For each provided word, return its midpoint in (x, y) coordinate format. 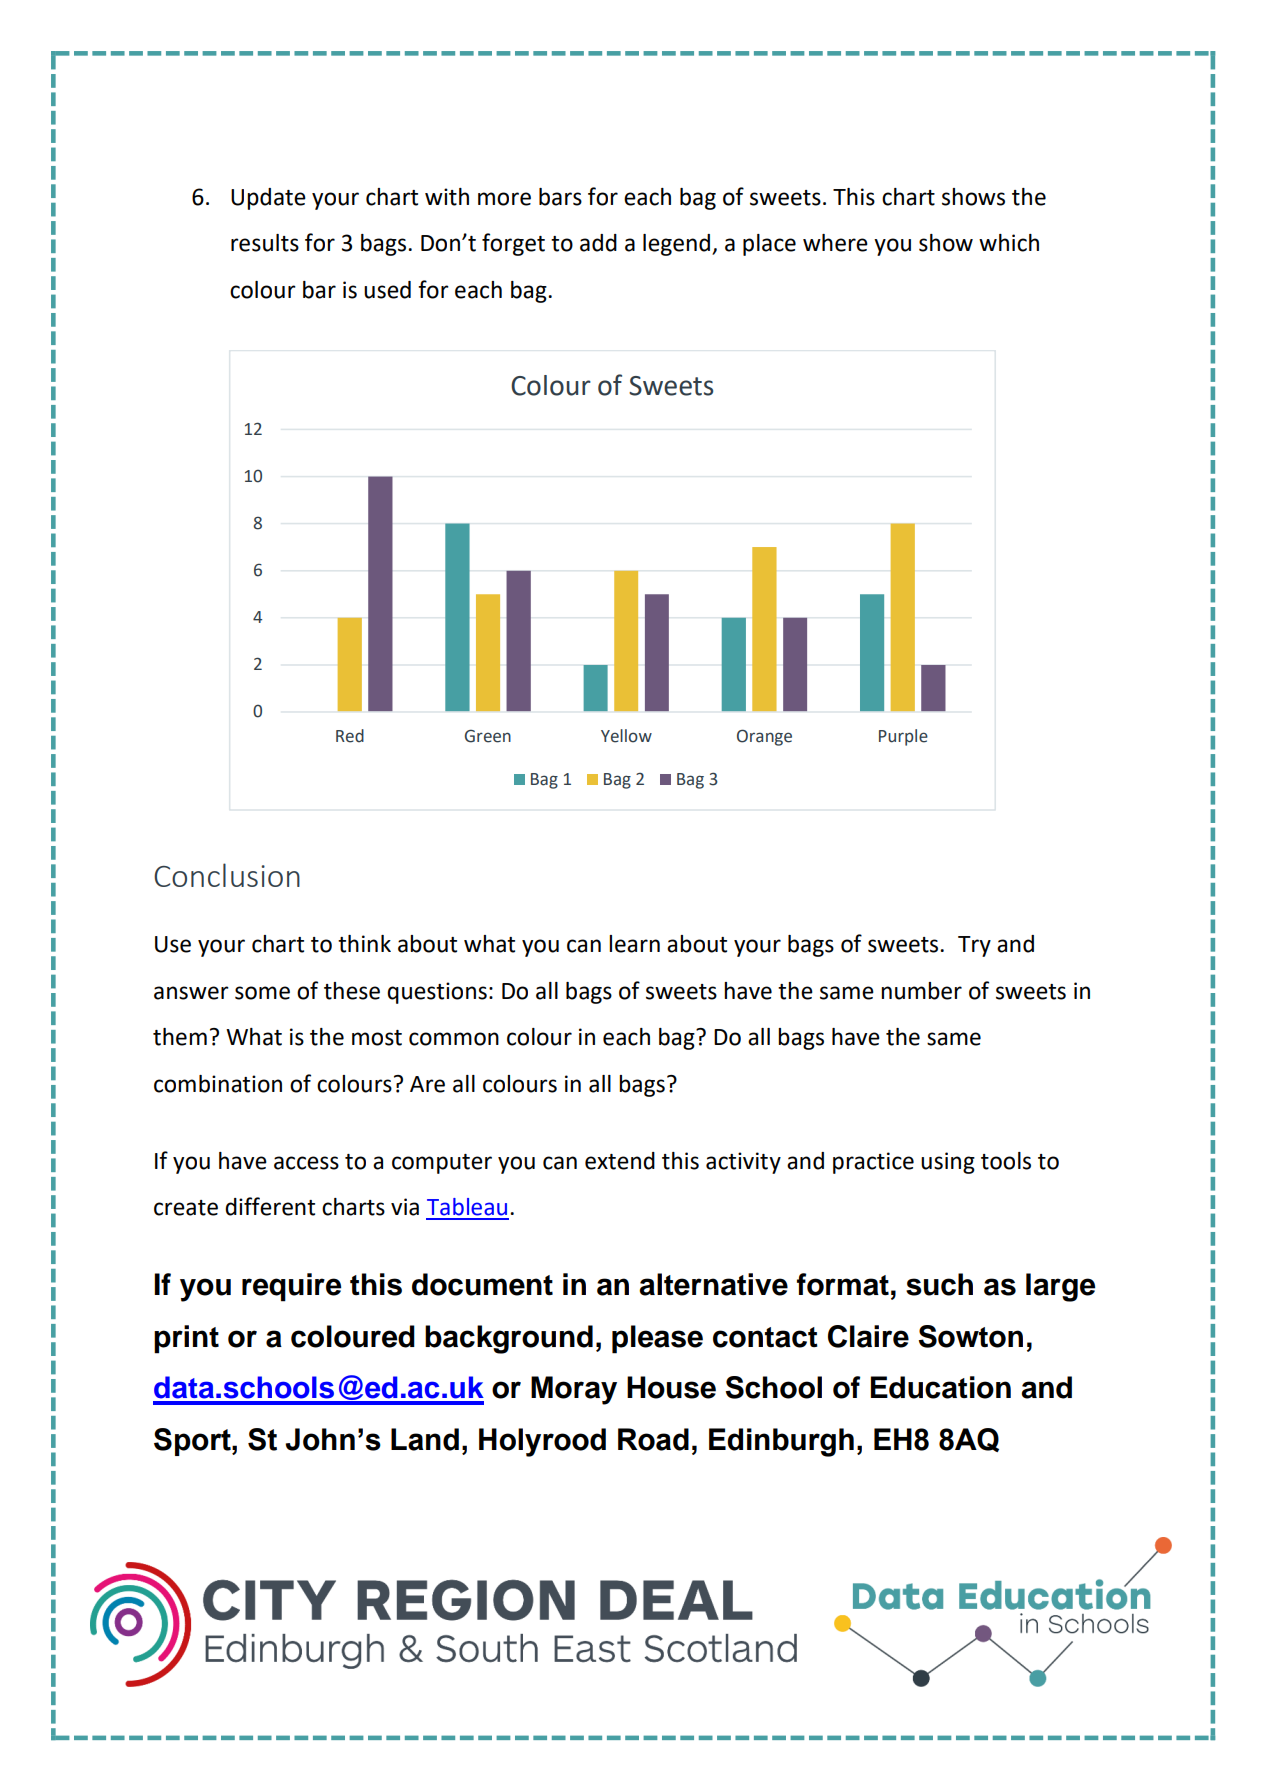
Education (941, 1387)
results (265, 243)
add (598, 243)
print (186, 1339)
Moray (574, 1390)
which (1009, 243)
